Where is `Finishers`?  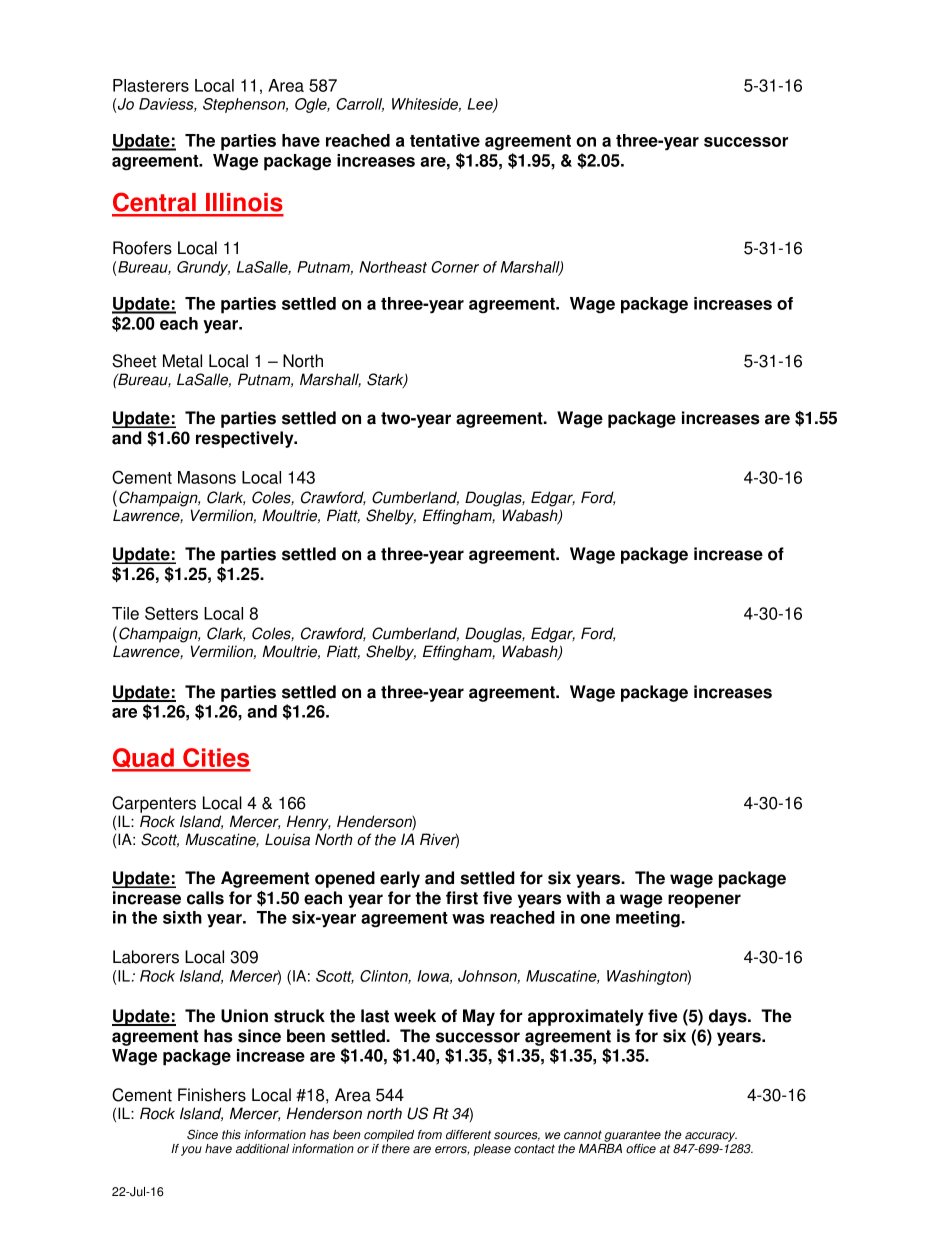 Finishers is located at coordinates (212, 1095).
